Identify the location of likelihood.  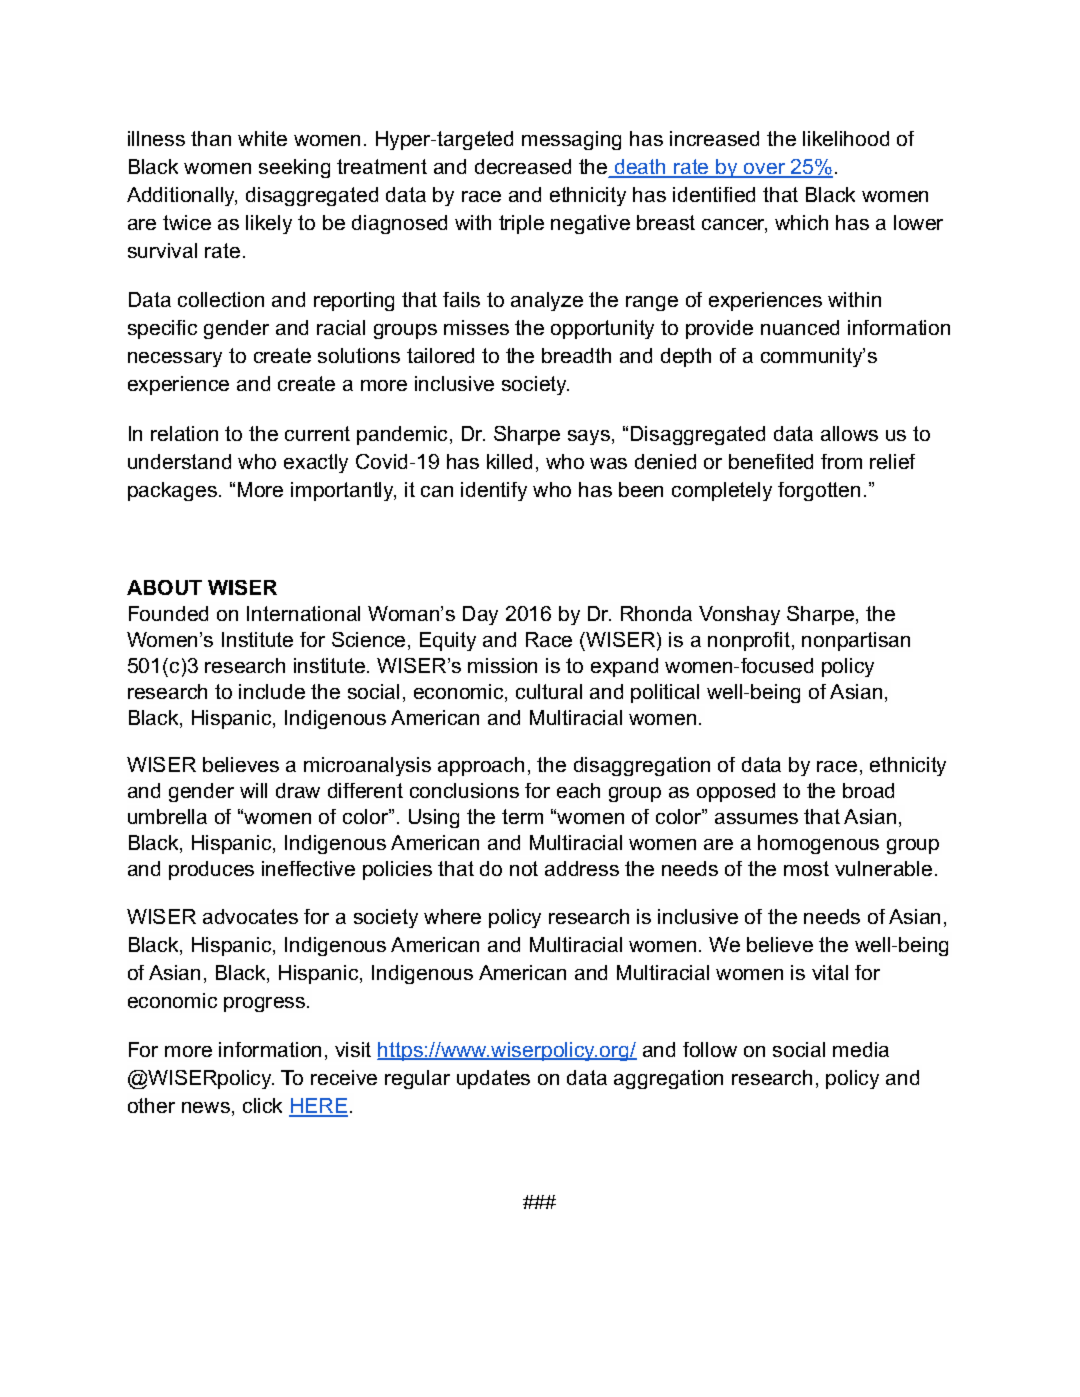
(846, 138).
